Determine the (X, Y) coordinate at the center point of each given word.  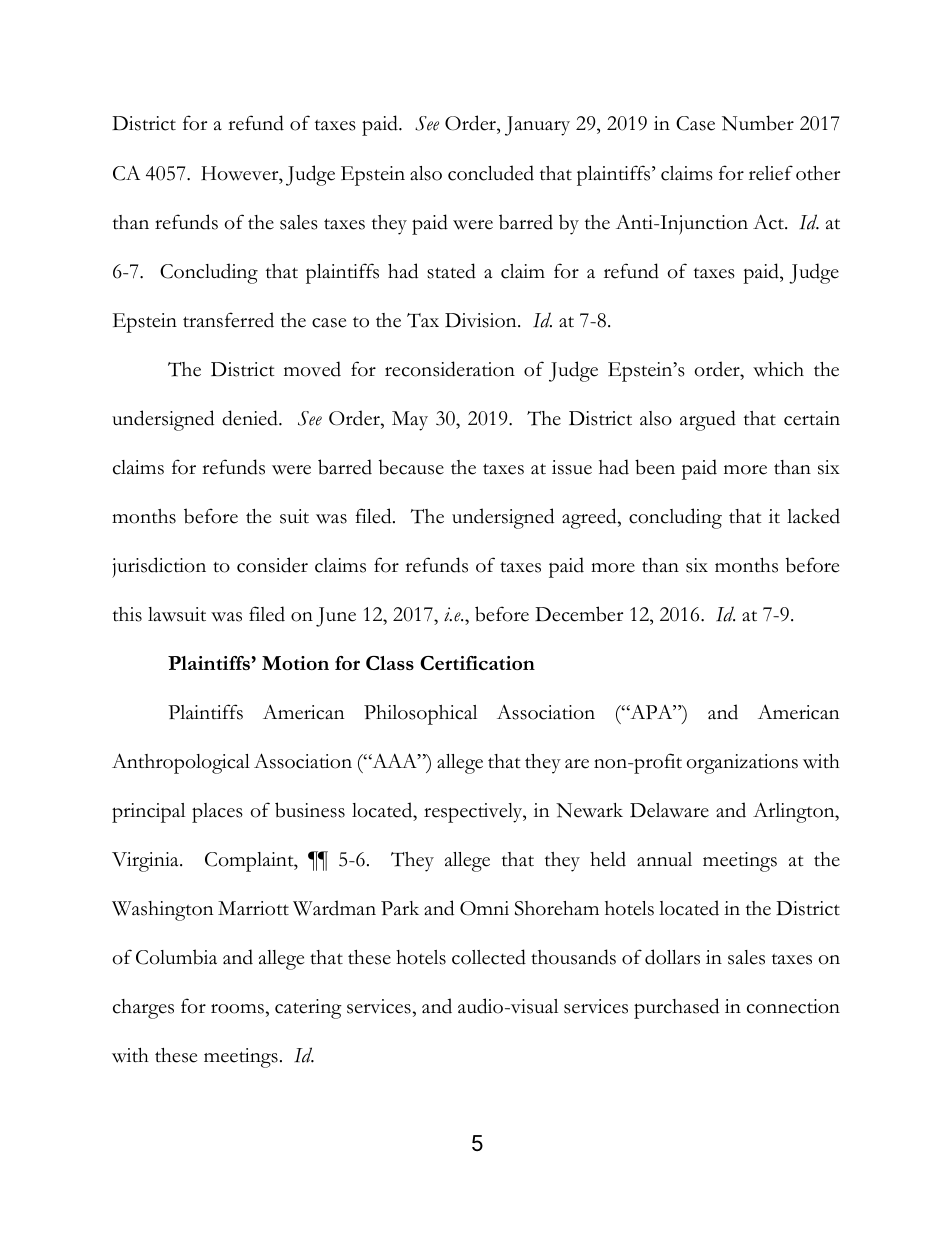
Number (758, 123)
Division (482, 320)
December (579, 614)
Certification (477, 663)
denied (251, 418)
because (411, 467)
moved (312, 369)
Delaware (669, 810)
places (217, 813)
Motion (295, 663)
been (655, 467)
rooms (237, 1009)
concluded (491, 173)
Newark (589, 810)
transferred (228, 320)
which (778, 369)
